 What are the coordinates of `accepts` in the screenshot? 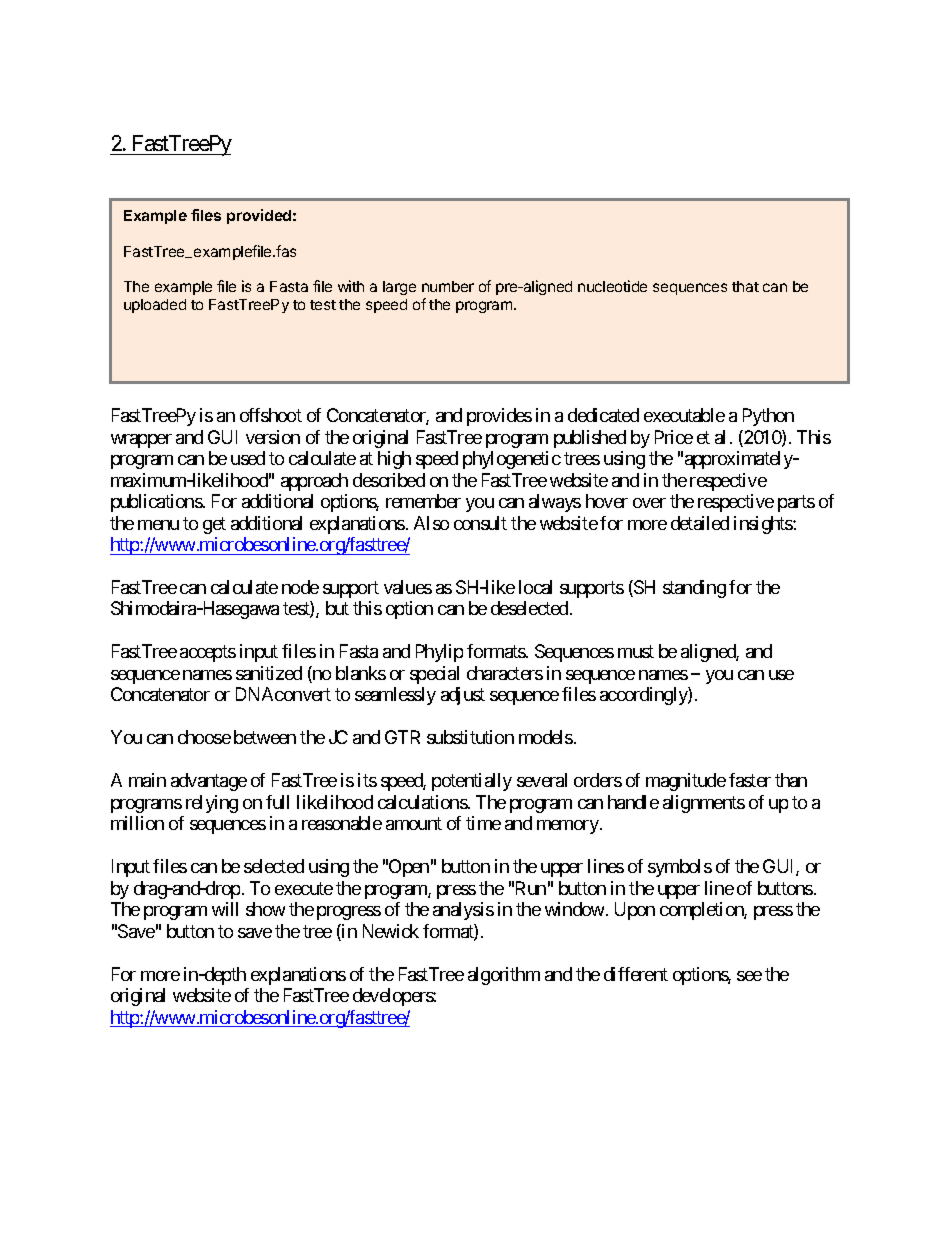 It's located at (208, 654).
